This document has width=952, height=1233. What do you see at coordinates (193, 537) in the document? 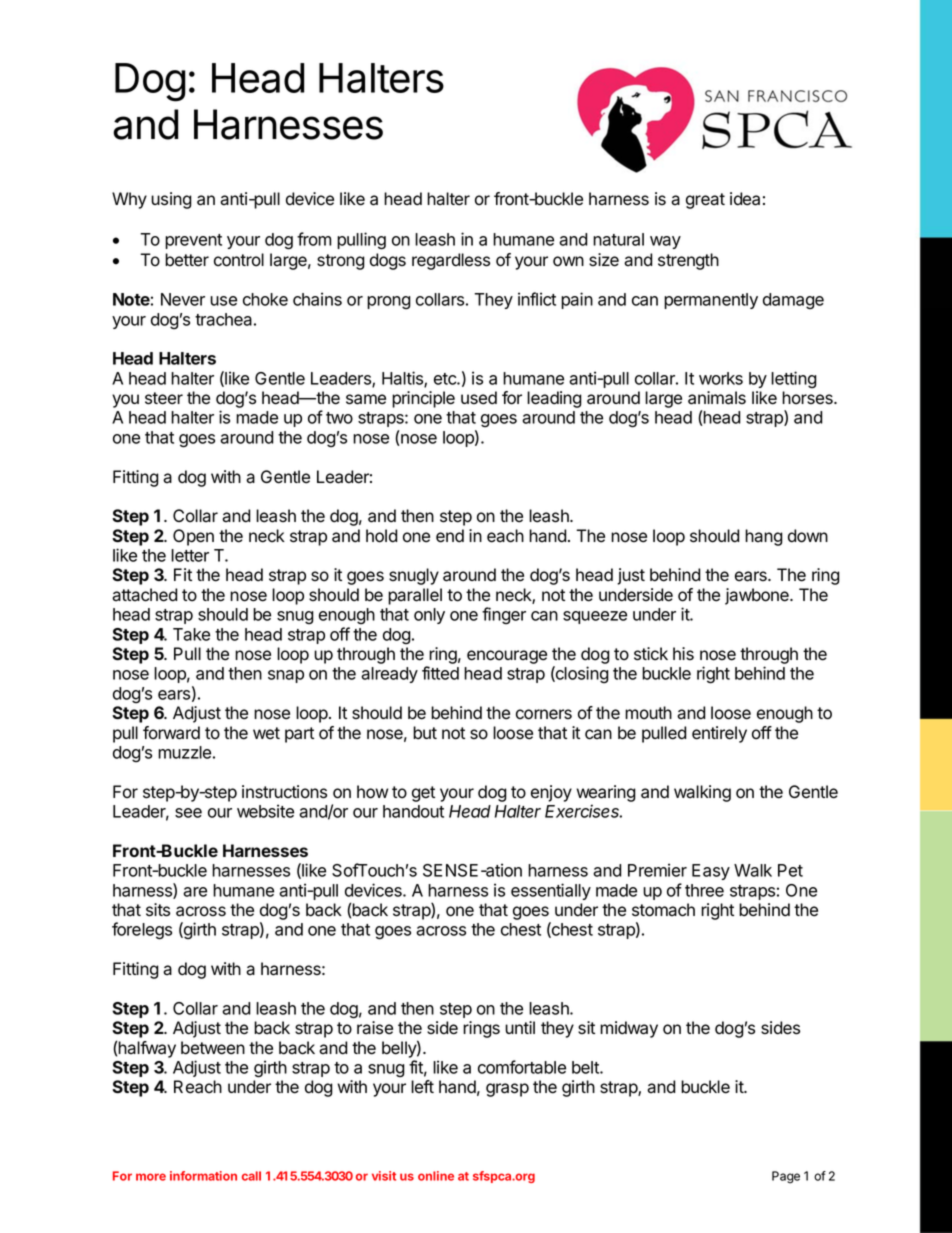
I see `Open` at bounding box center [193, 537].
